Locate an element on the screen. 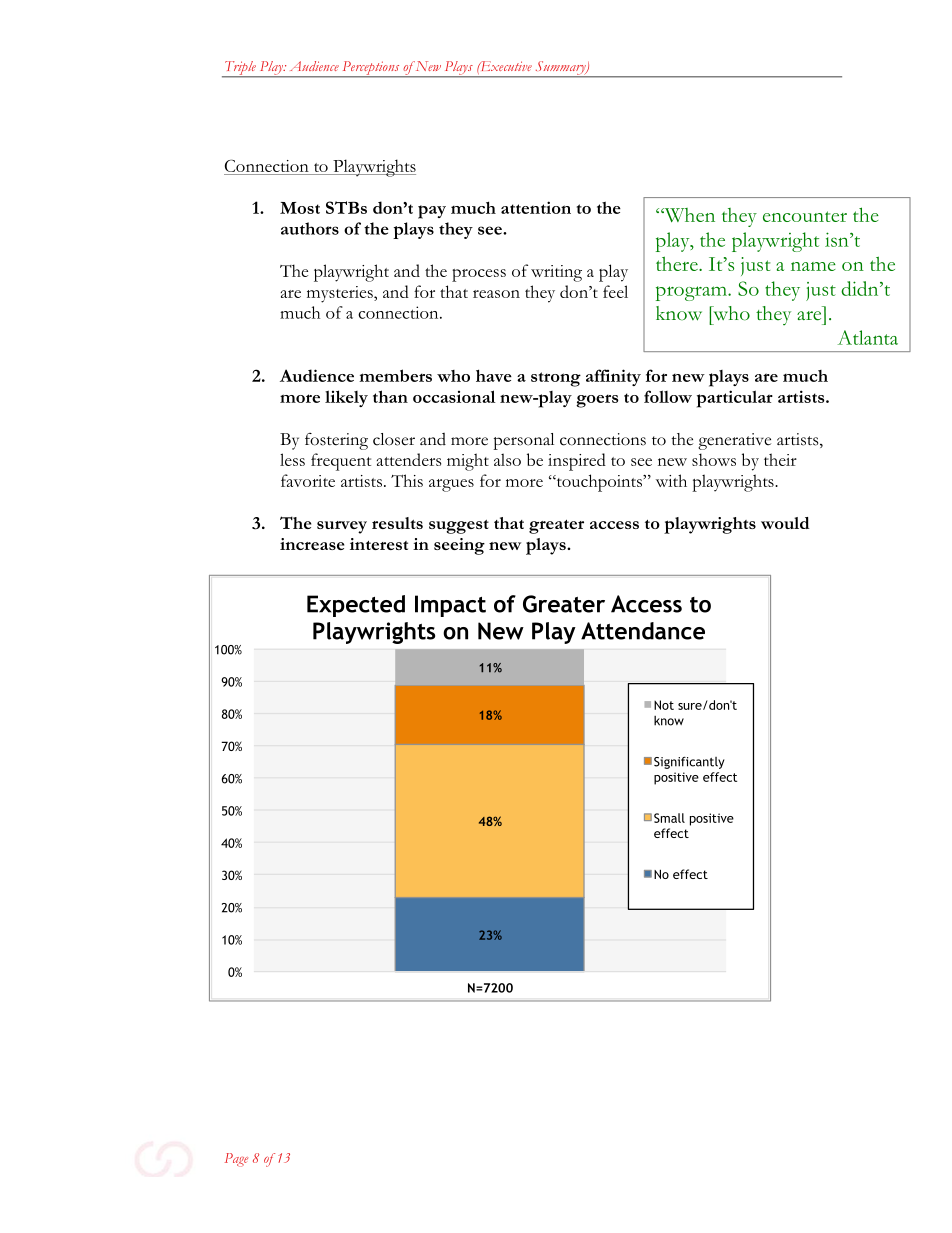 The height and width of the screenshot is (1233, 952). Impact is located at coordinates (450, 606).
